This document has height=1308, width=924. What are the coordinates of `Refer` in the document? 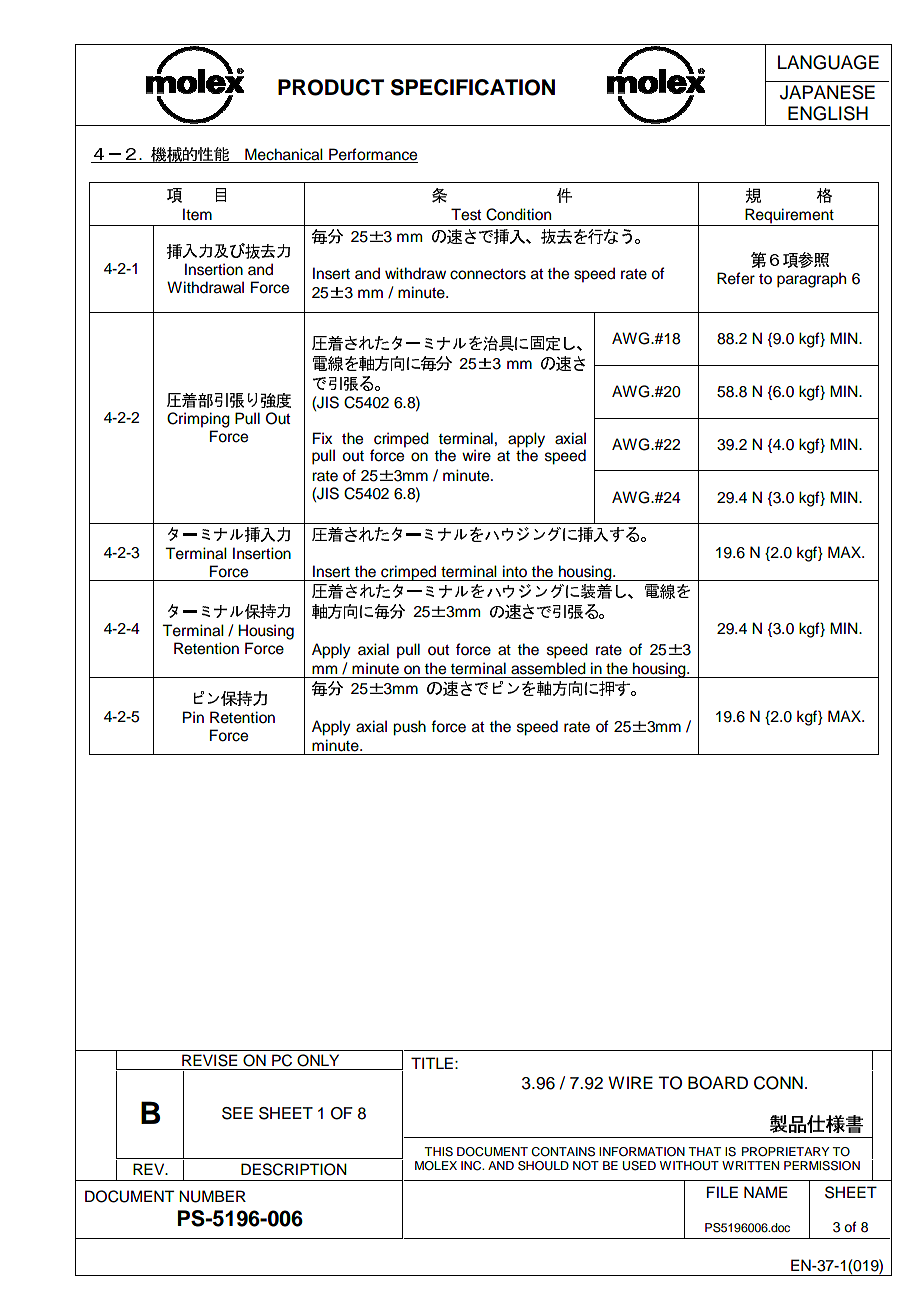 It's located at (736, 278).
